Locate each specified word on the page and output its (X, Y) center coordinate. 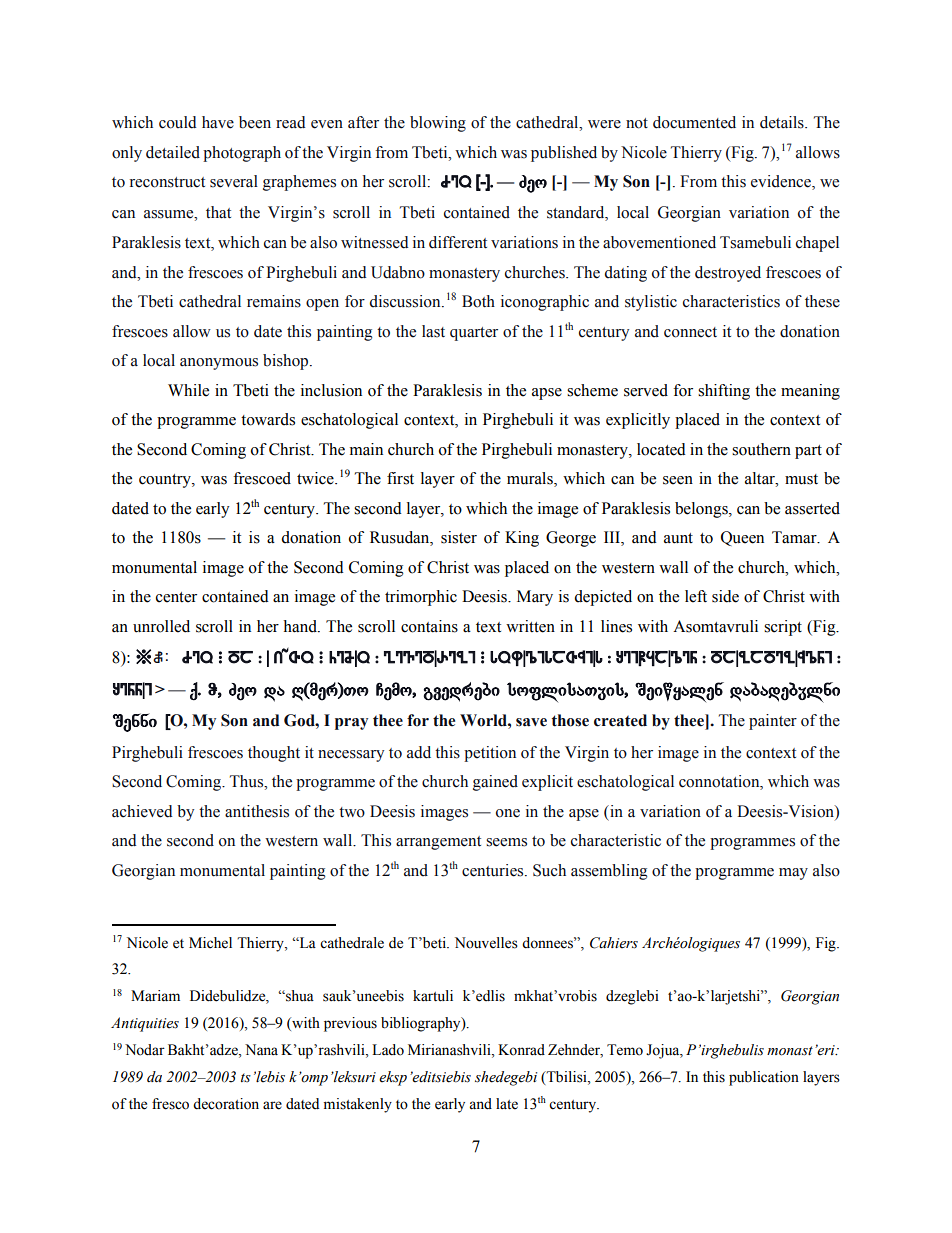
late (507, 1104)
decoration (226, 1104)
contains (429, 626)
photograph (242, 154)
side (725, 596)
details (783, 122)
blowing (438, 124)
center (176, 597)
